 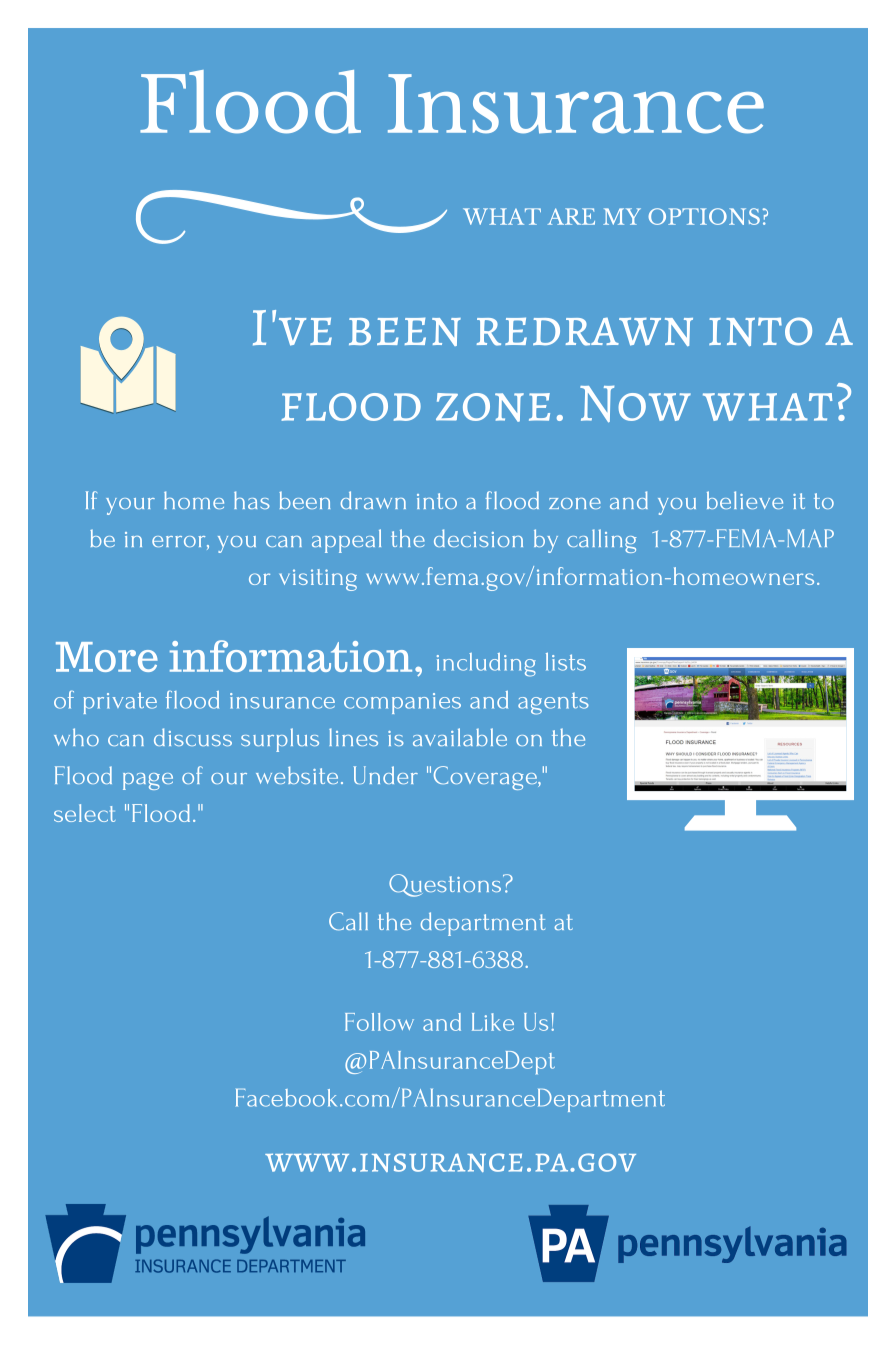 I want to click on ARE, so click(x=571, y=216).
